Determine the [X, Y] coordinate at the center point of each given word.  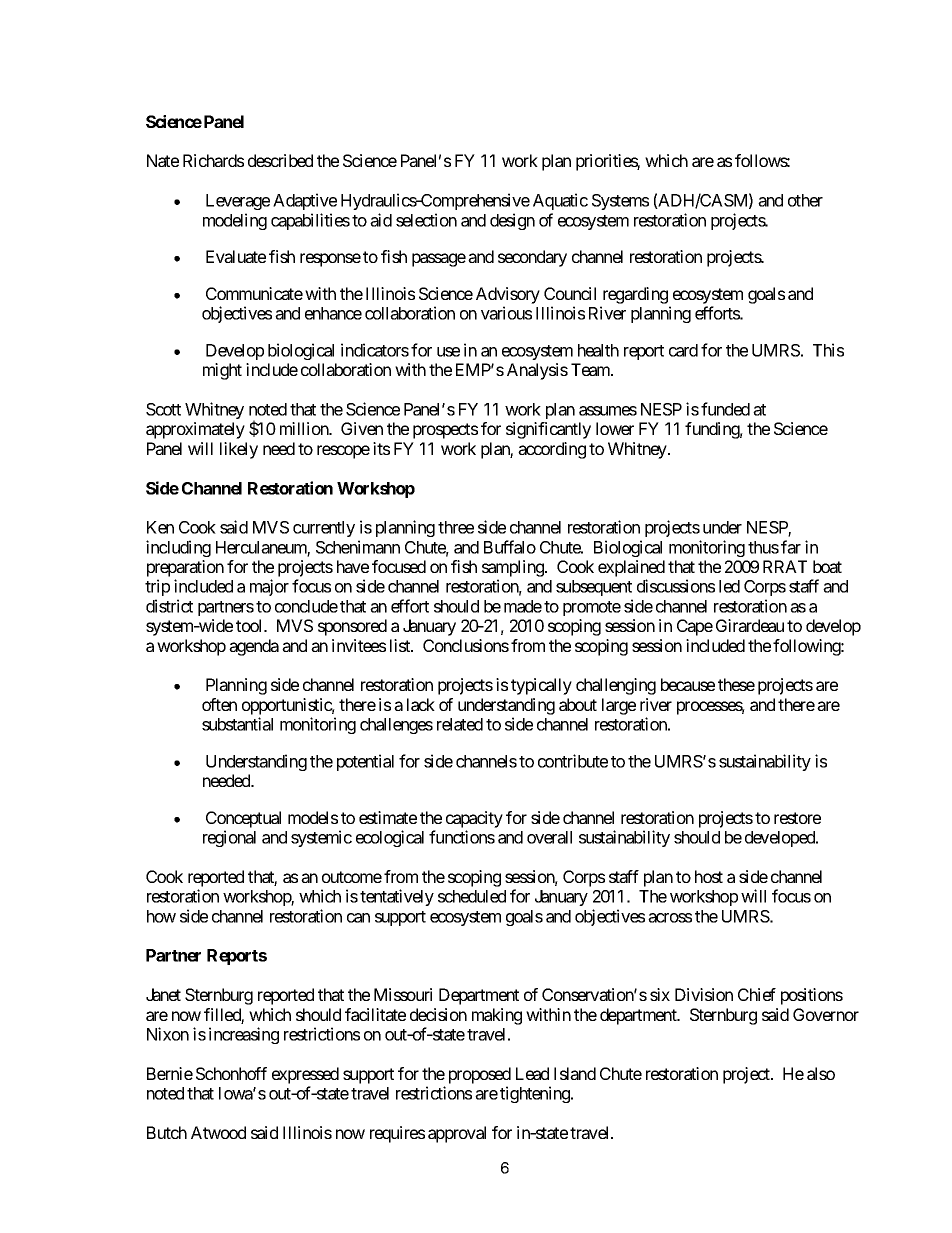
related [460, 724]
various [506, 313]
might [222, 371]
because [688, 684]
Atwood [218, 1132]
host [709, 876]
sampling [514, 568]
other [805, 200]
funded [725, 409]
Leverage [238, 202]
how [161, 916]
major [269, 587]
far [791, 547]
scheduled [472, 896]
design [512, 221]
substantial [237, 724]
